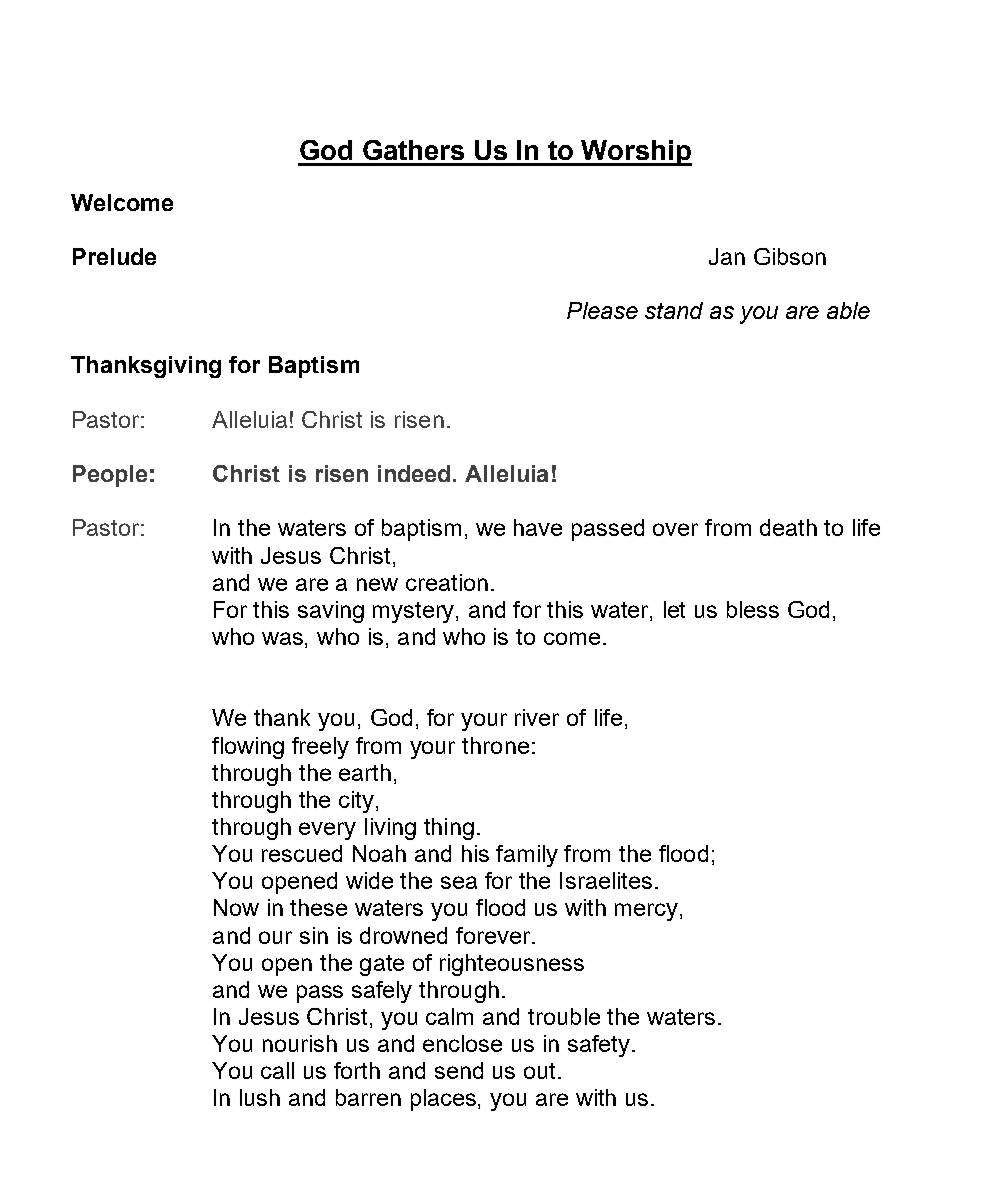 This page has height=1204, width=991. I want to click on saving, so click(331, 612).
